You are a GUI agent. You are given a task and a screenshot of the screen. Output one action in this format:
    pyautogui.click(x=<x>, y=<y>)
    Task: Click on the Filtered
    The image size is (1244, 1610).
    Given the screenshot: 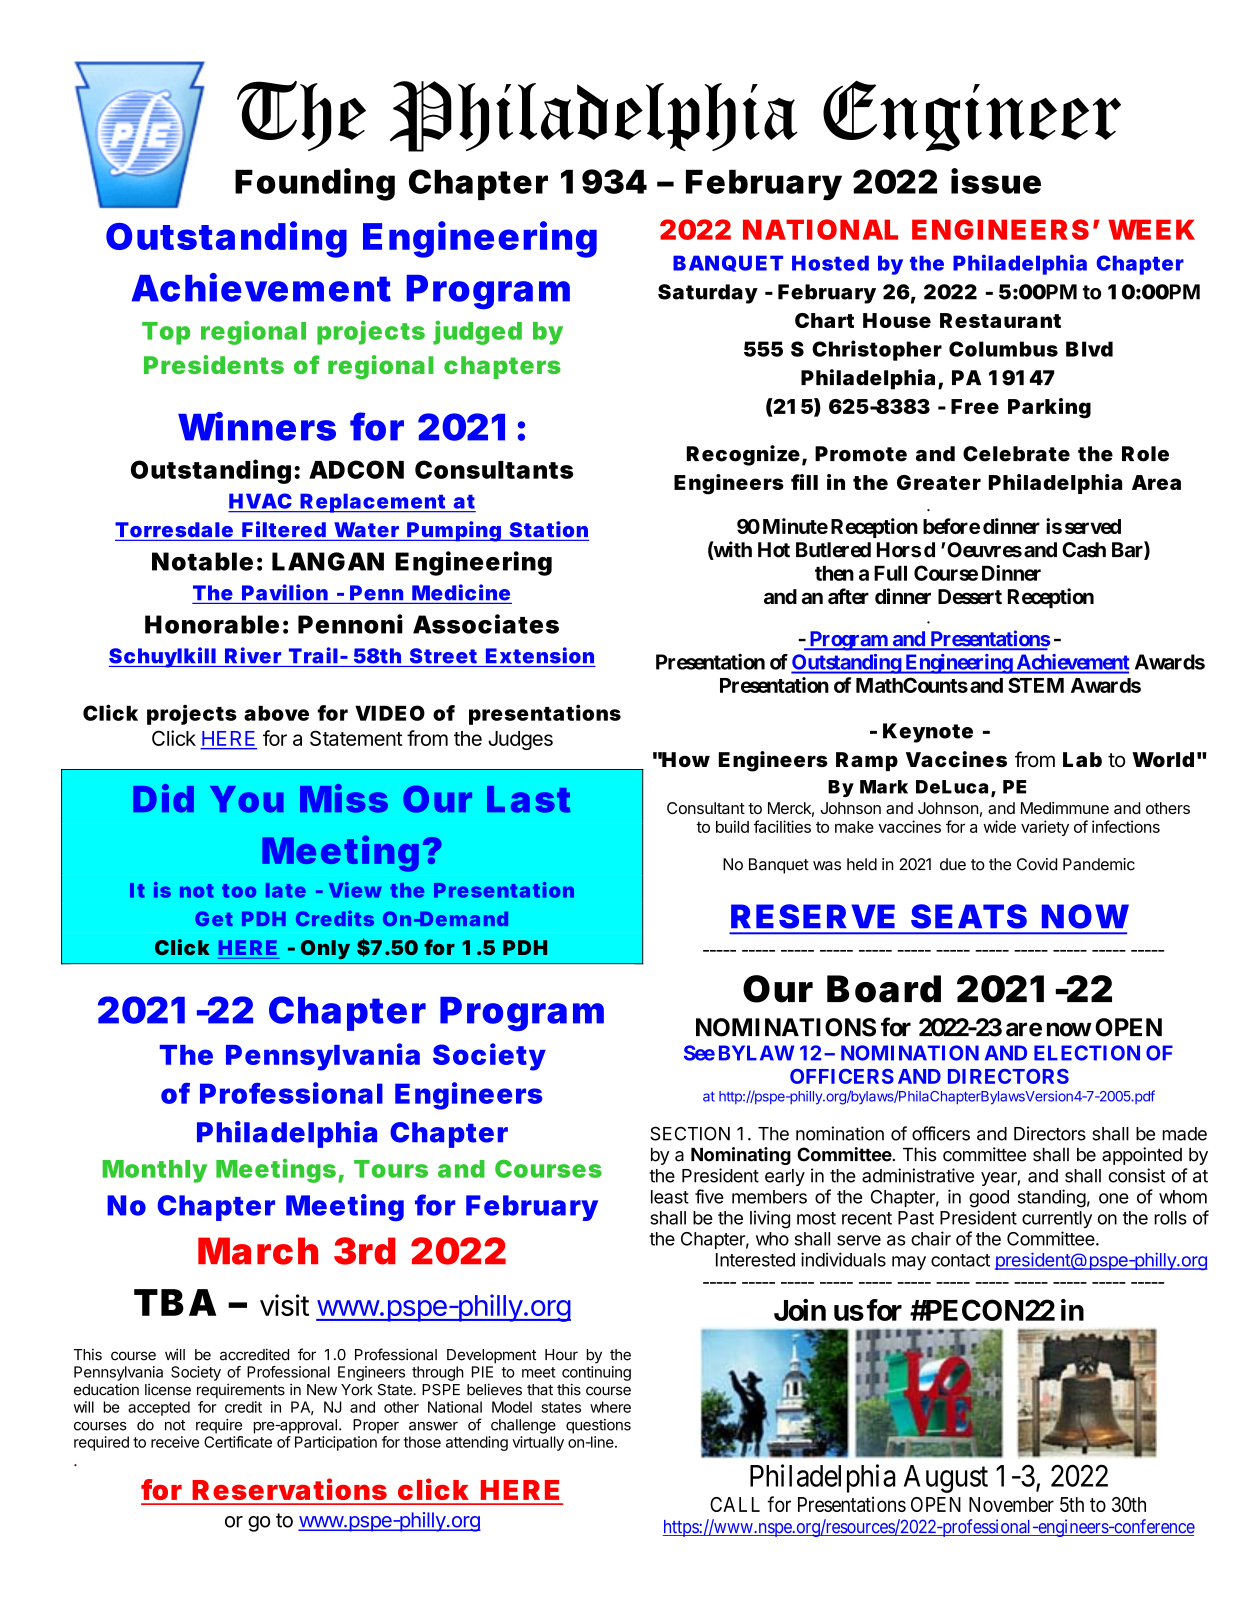 What is the action you would take?
    pyautogui.click(x=284, y=529)
